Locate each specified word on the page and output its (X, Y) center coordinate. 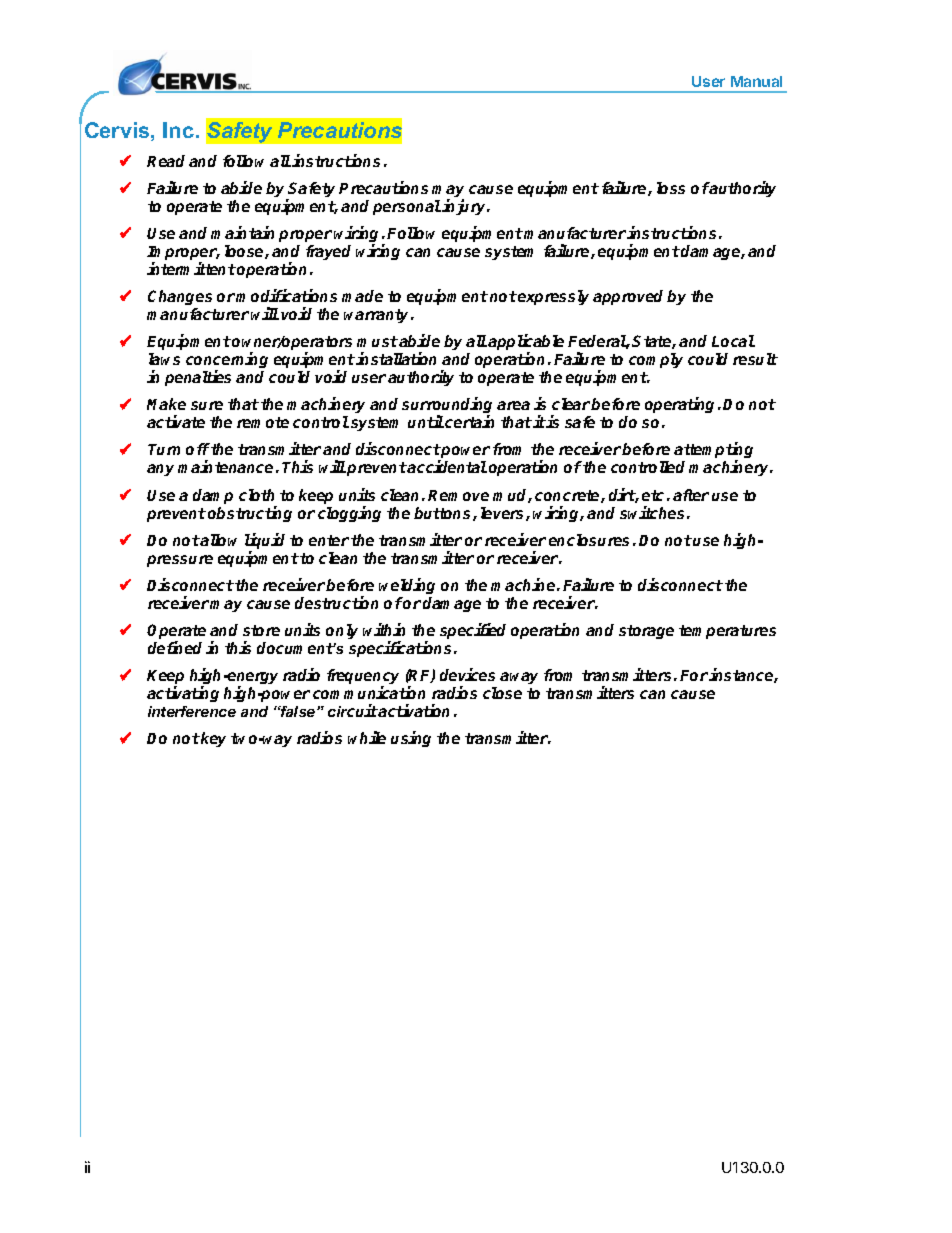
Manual (756, 81)
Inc (178, 130)
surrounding (447, 407)
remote (263, 422)
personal (407, 207)
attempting (713, 452)
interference (192, 711)
